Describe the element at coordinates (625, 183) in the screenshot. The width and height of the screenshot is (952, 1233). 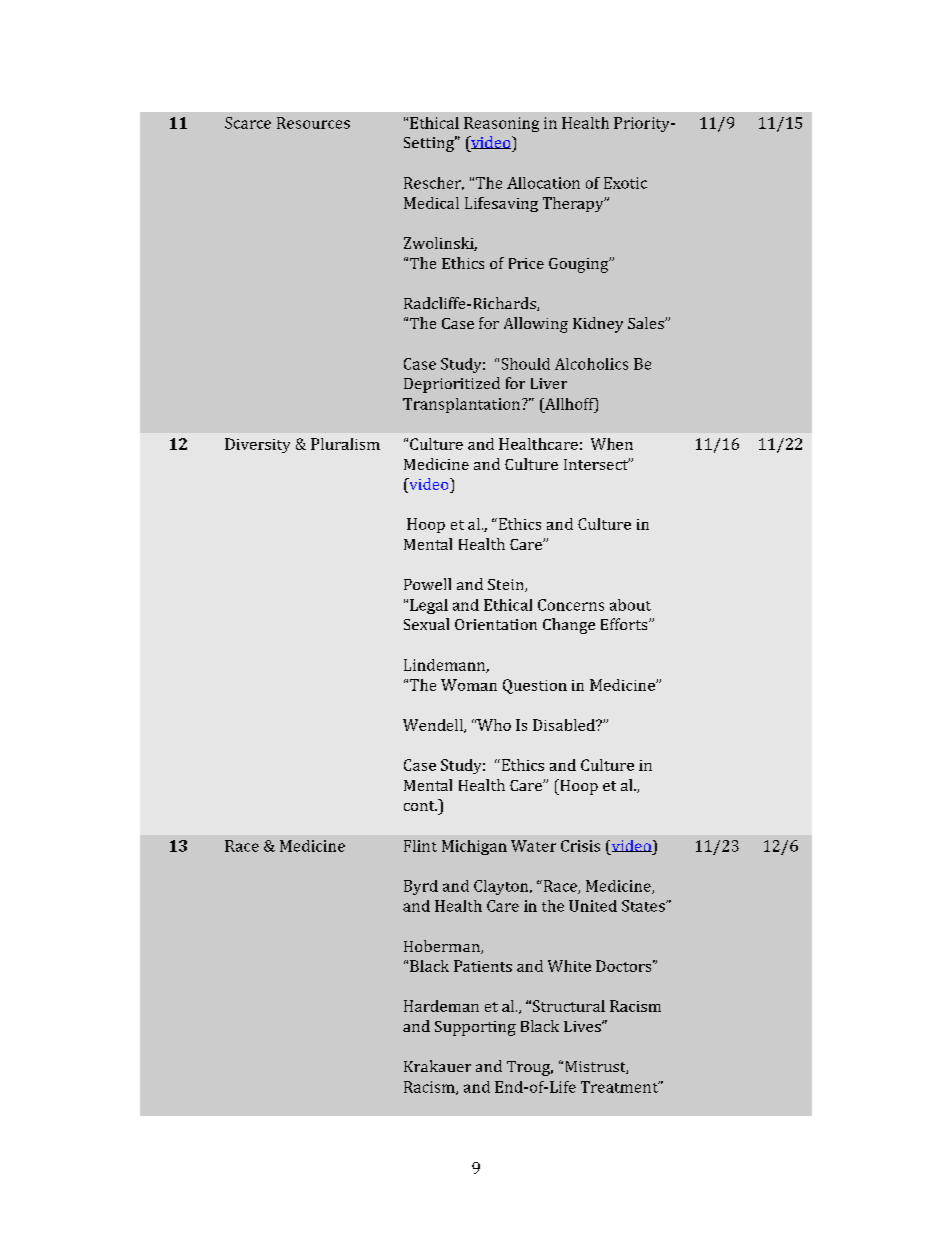
I see `Exotic` at that location.
